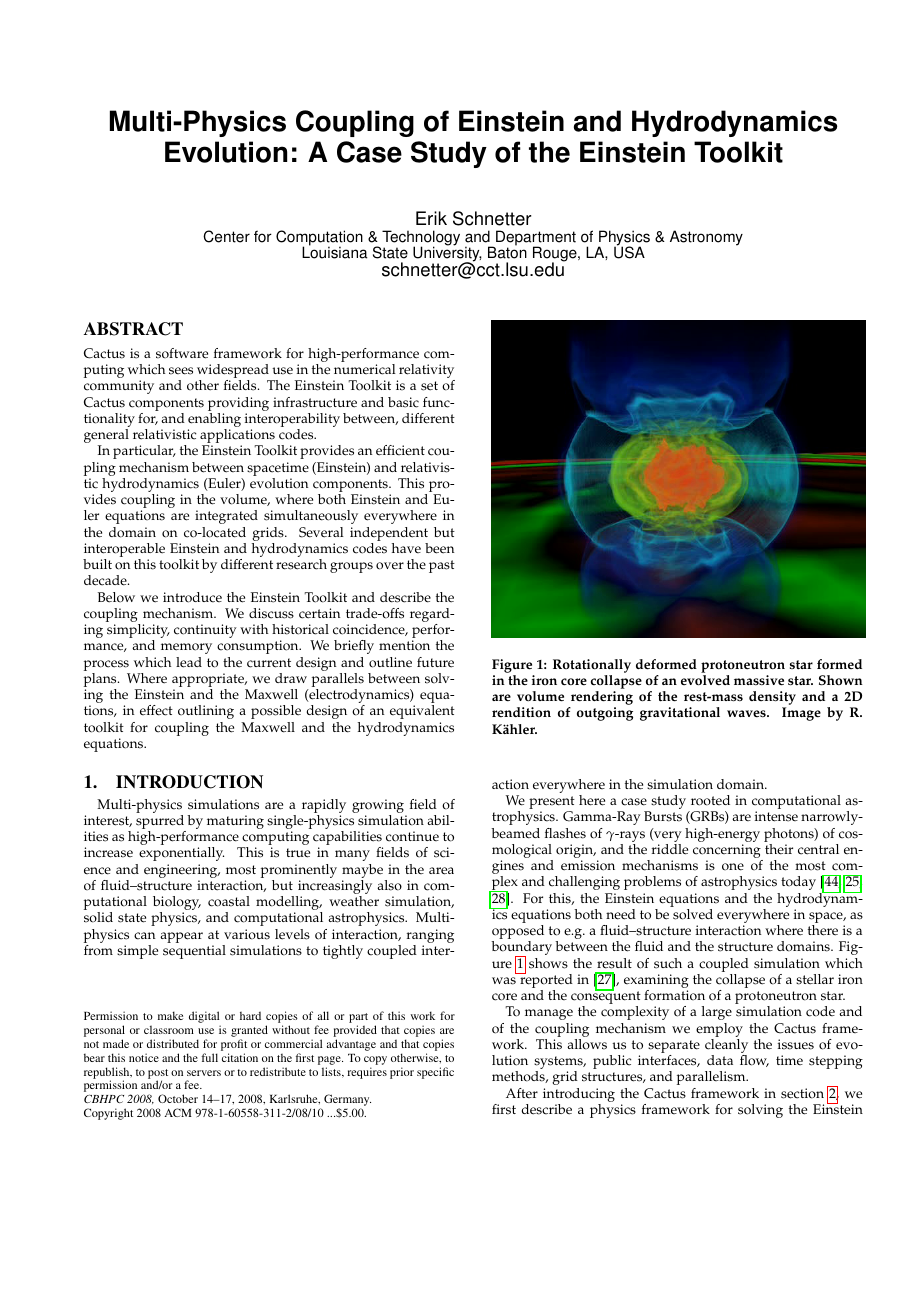 Image resolution: width=924 pixels, height=1308 pixels. Describe the element at coordinates (226, 517) in the page. I see `integrated` at that location.
